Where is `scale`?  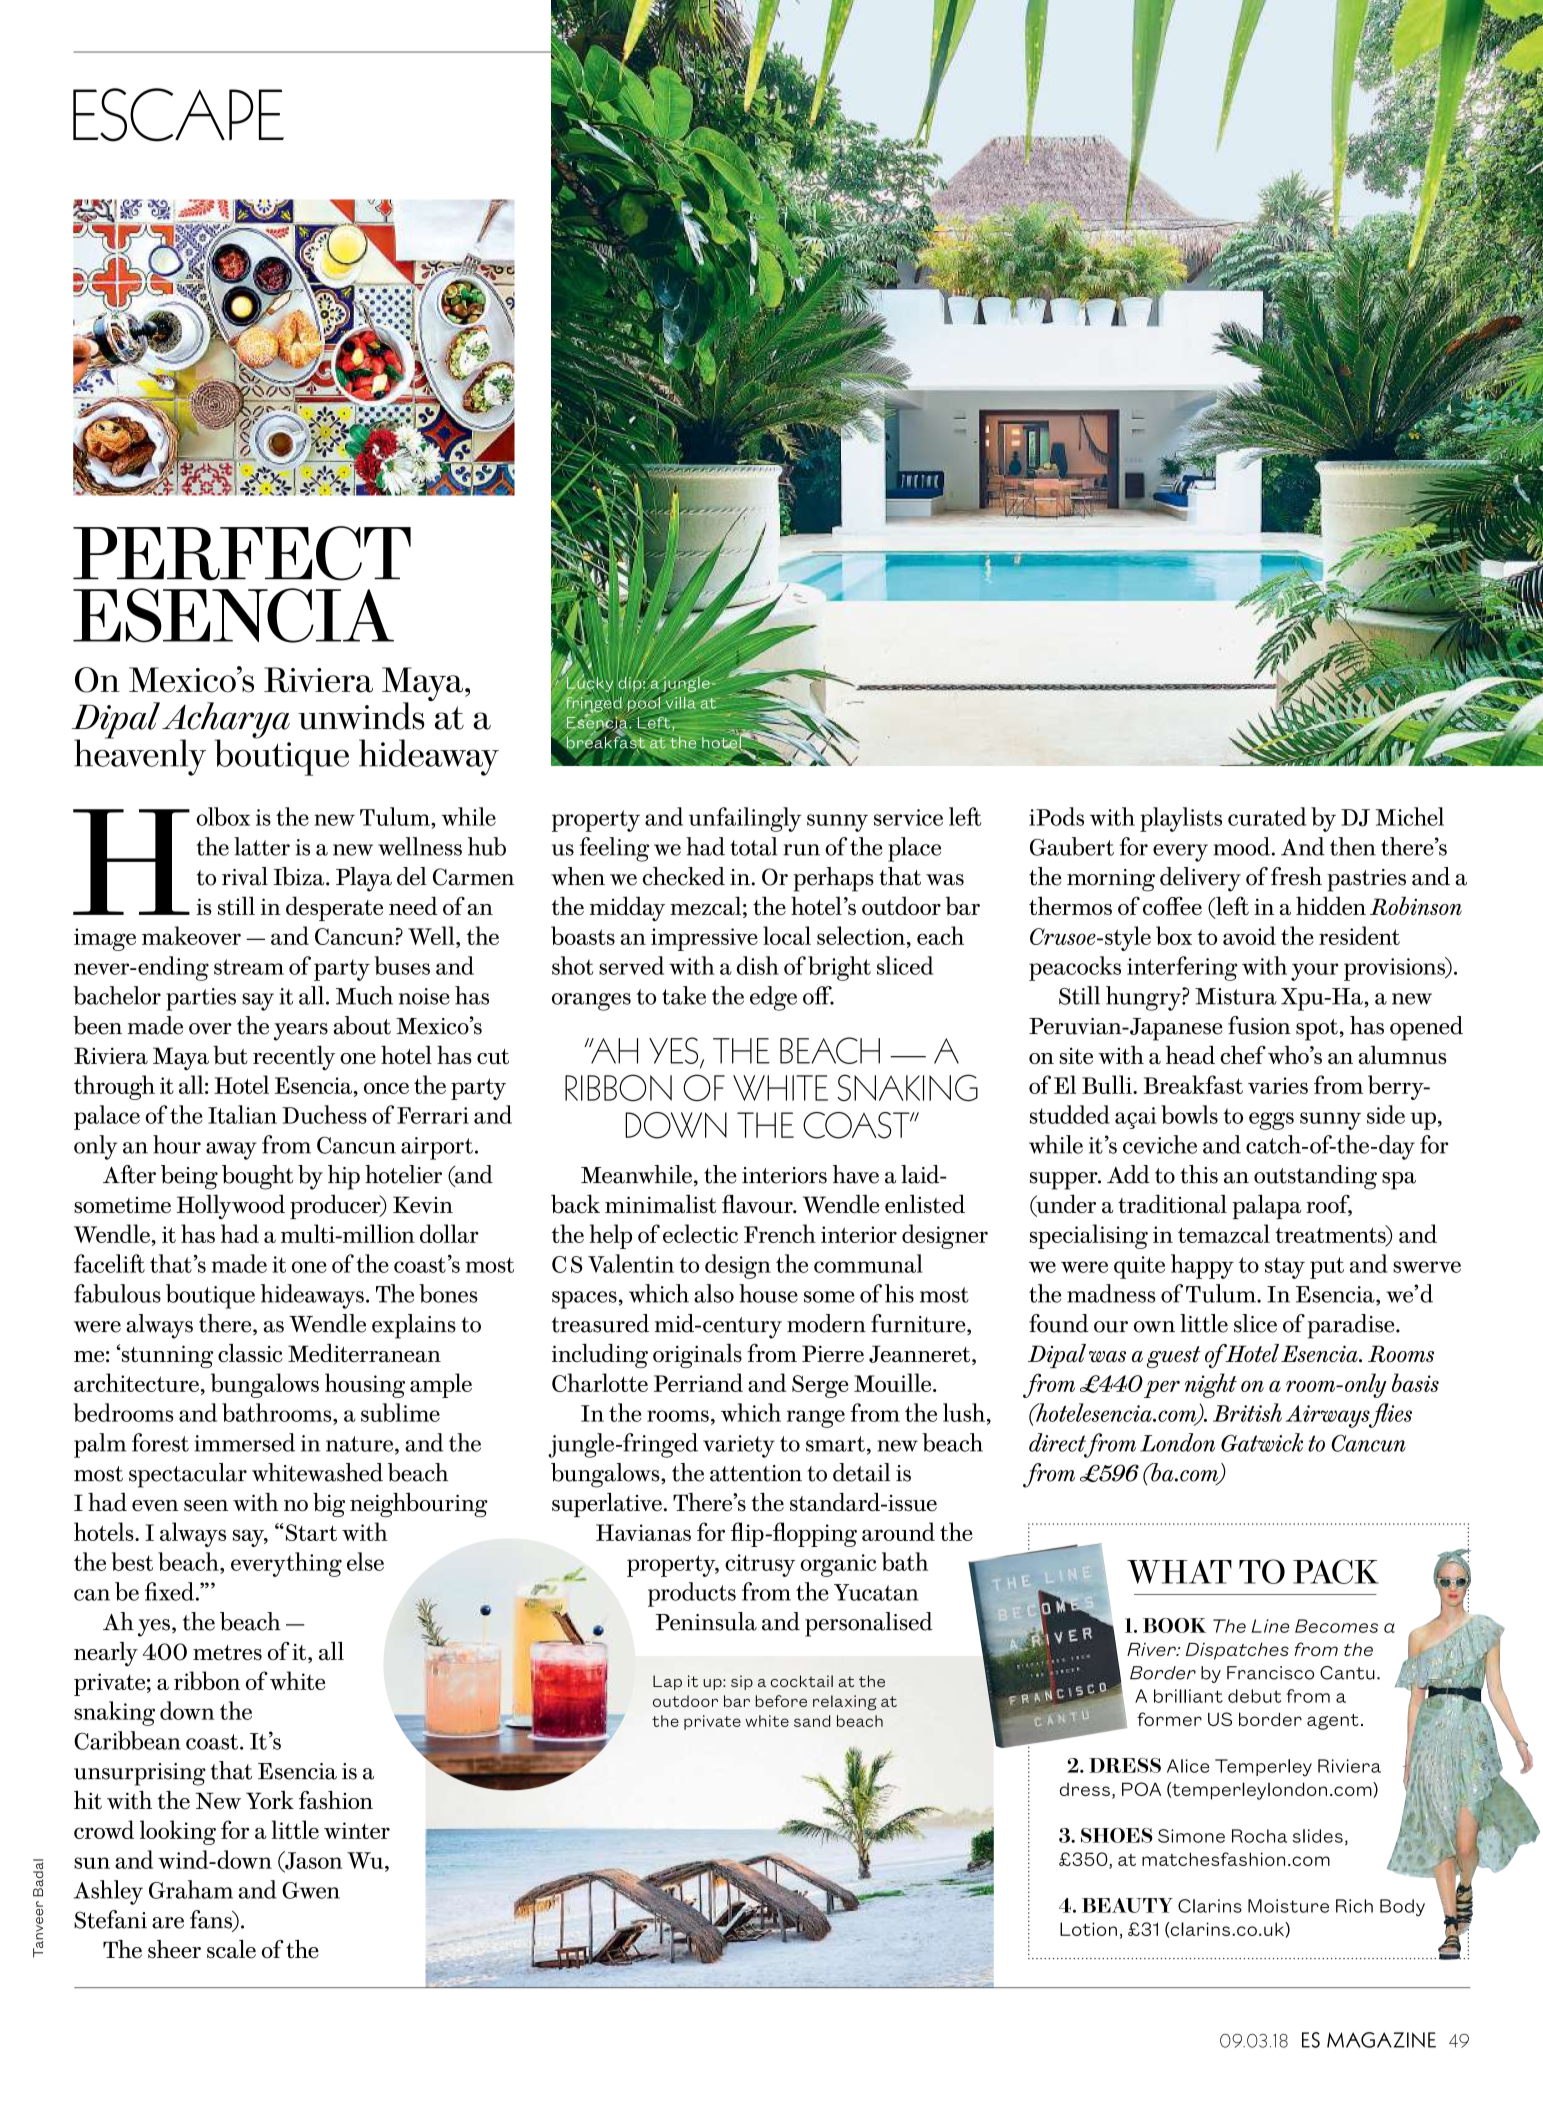
scale is located at coordinates (231, 1949).
